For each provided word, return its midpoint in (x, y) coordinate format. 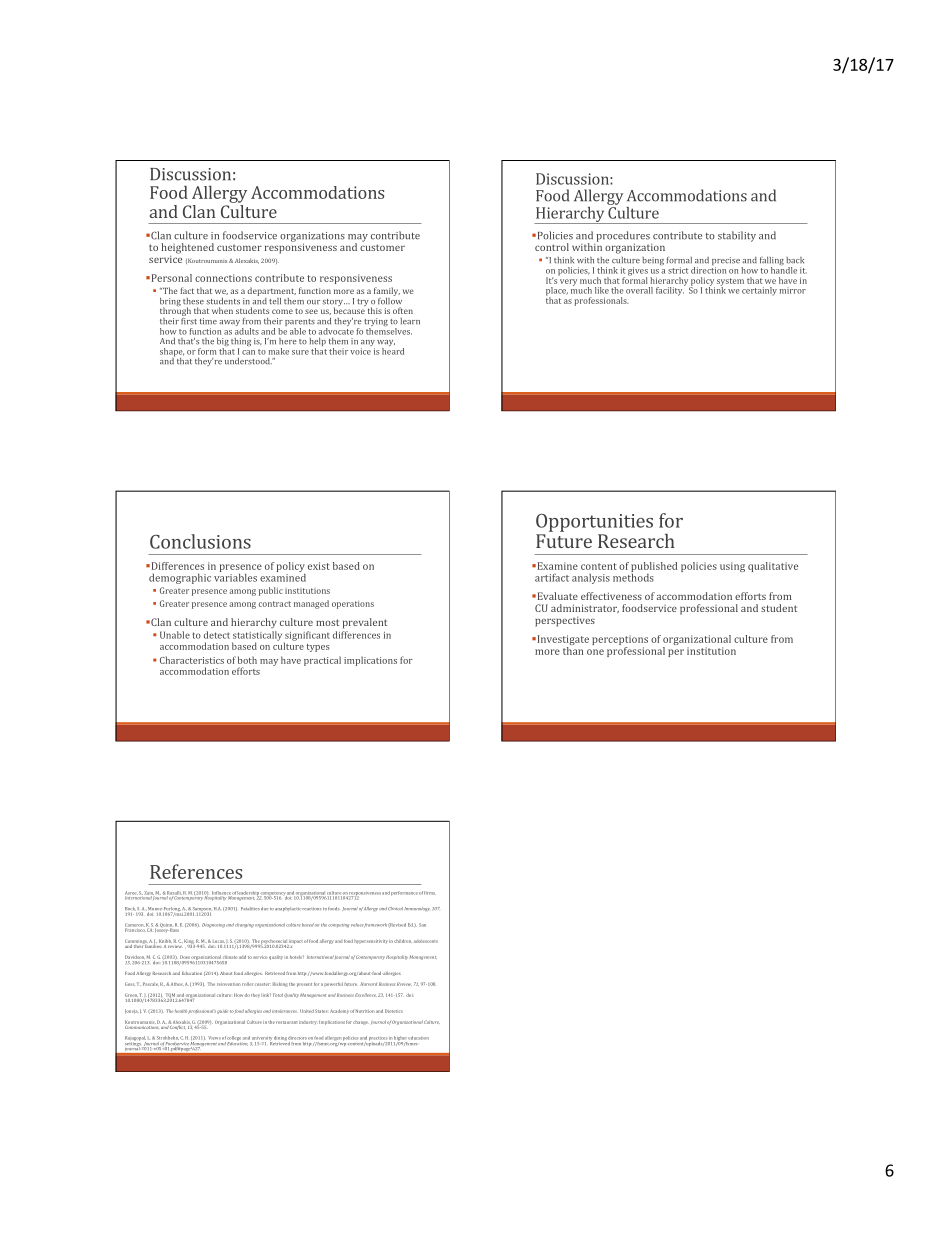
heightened (187, 248)
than (573, 651)
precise (727, 262)
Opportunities (594, 523)
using (732, 567)
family (387, 291)
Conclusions (200, 541)
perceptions (620, 640)
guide (222, 1012)
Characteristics (192, 660)
